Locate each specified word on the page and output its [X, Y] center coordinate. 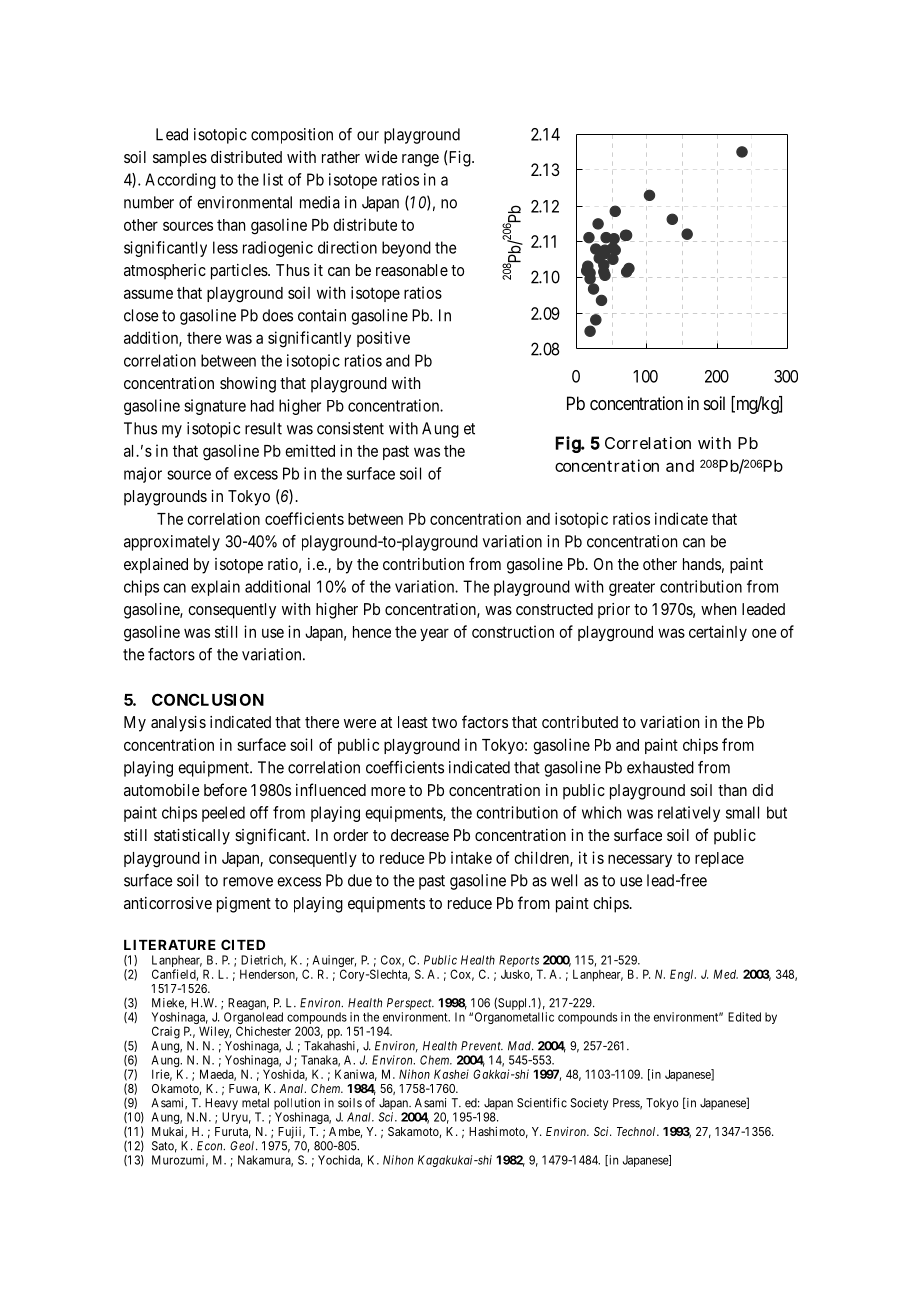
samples [180, 159]
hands [702, 564]
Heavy [221, 1104]
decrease [420, 835]
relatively [689, 814]
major [143, 475]
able [433, 270]
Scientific [542, 1103]
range [420, 160]
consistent [350, 428]
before [225, 789]
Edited [744, 1017]
